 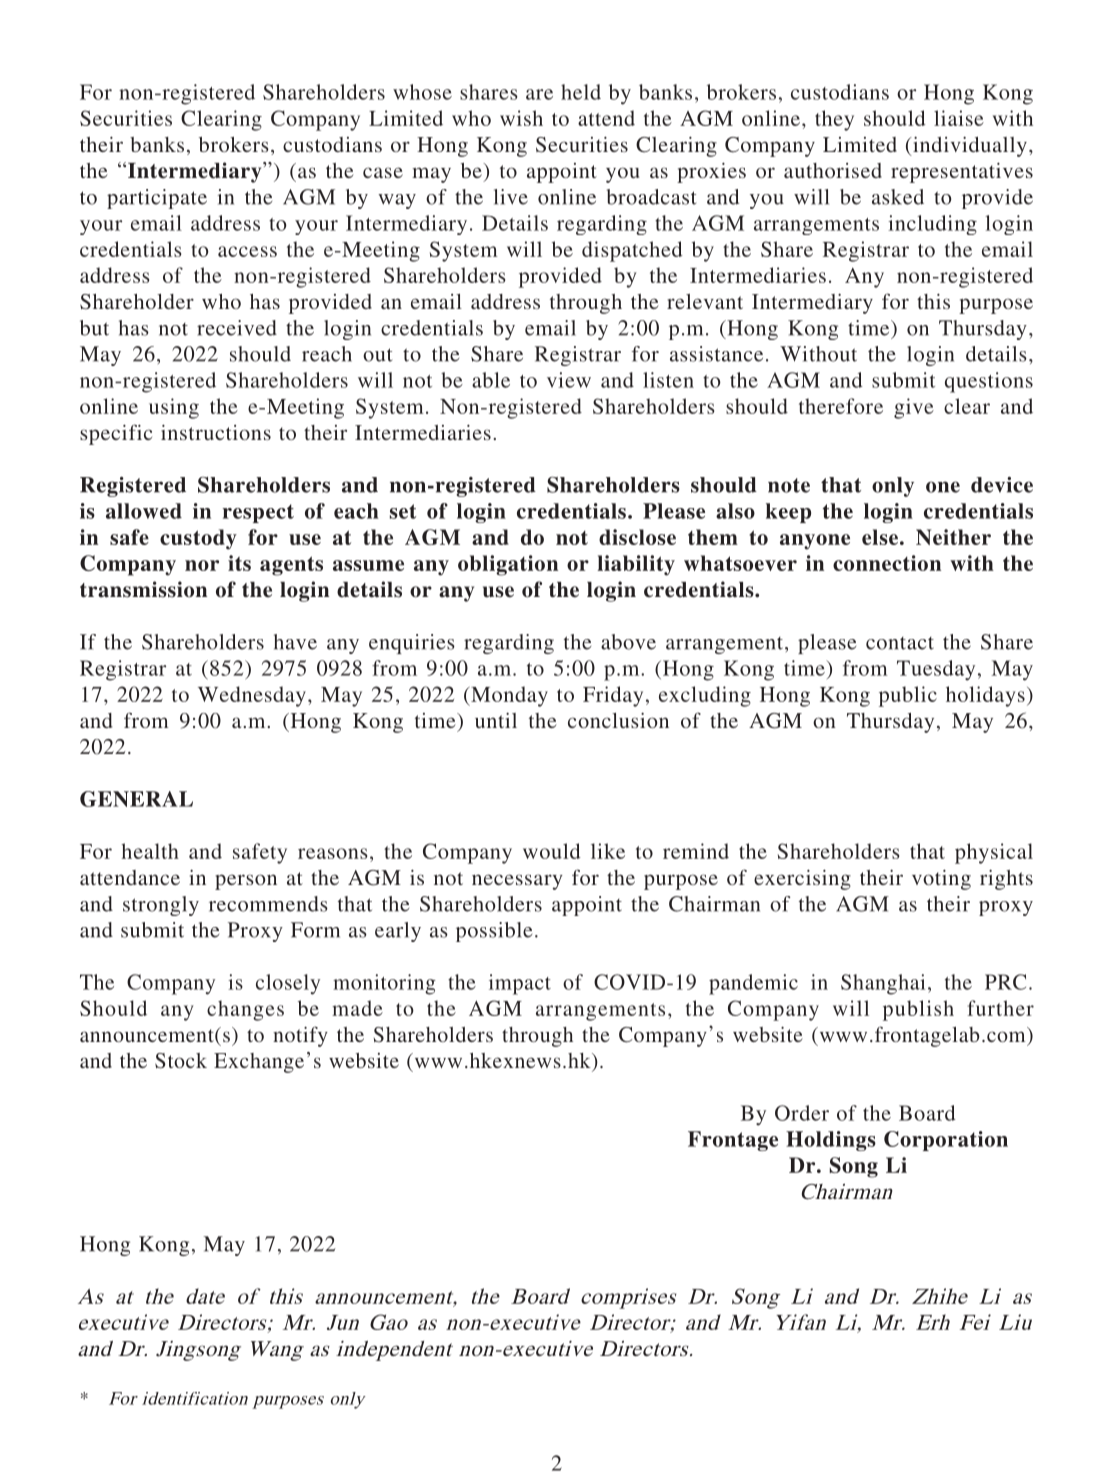 I want to click on liaise, so click(x=959, y=118).
